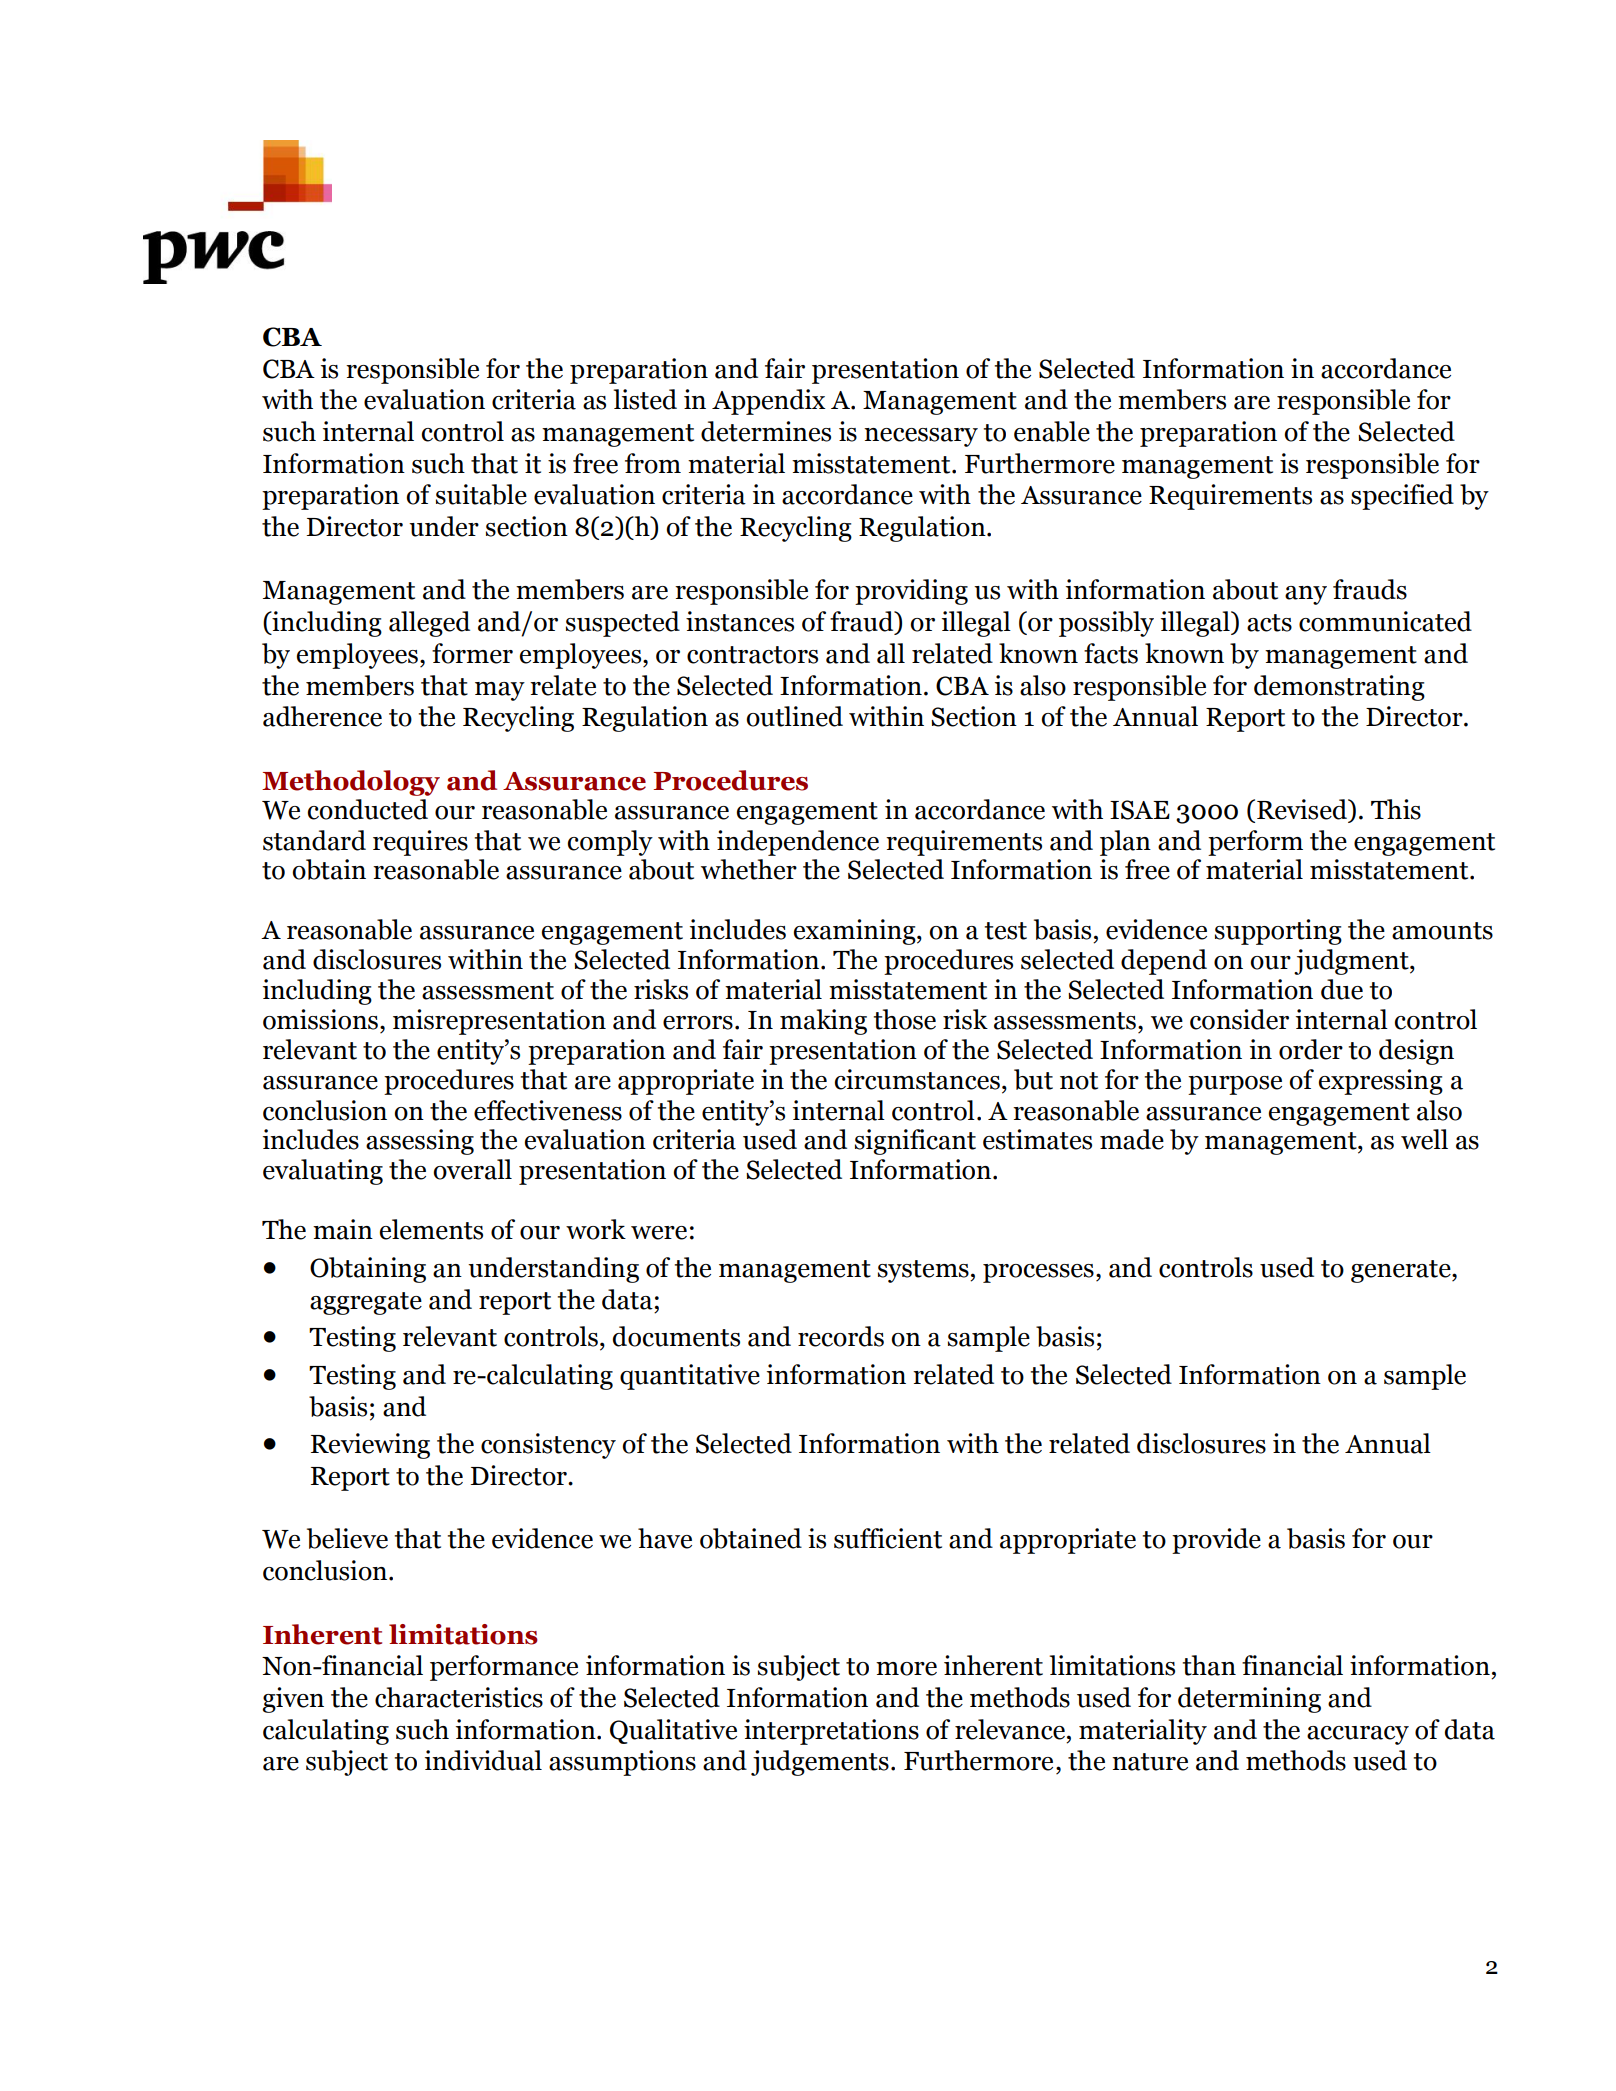 The height and width of the screenshot is (2091, 1616). What do you see at coordinates (917, 1079) in the screenshot?
I see `circumstances` at bounding box center [917, 1079].
